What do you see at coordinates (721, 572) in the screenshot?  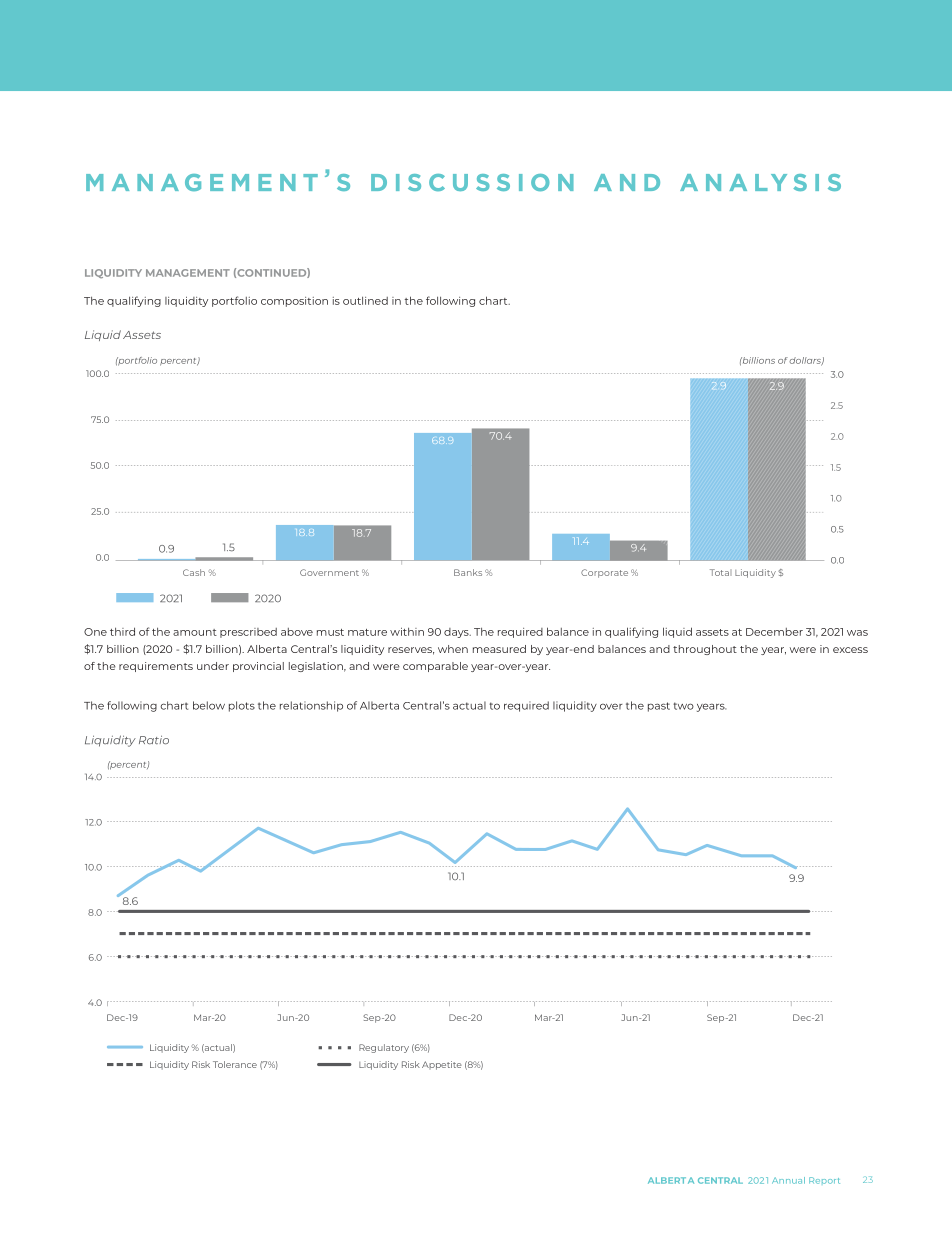 I see `Total` at bounding box center [721, 572].
